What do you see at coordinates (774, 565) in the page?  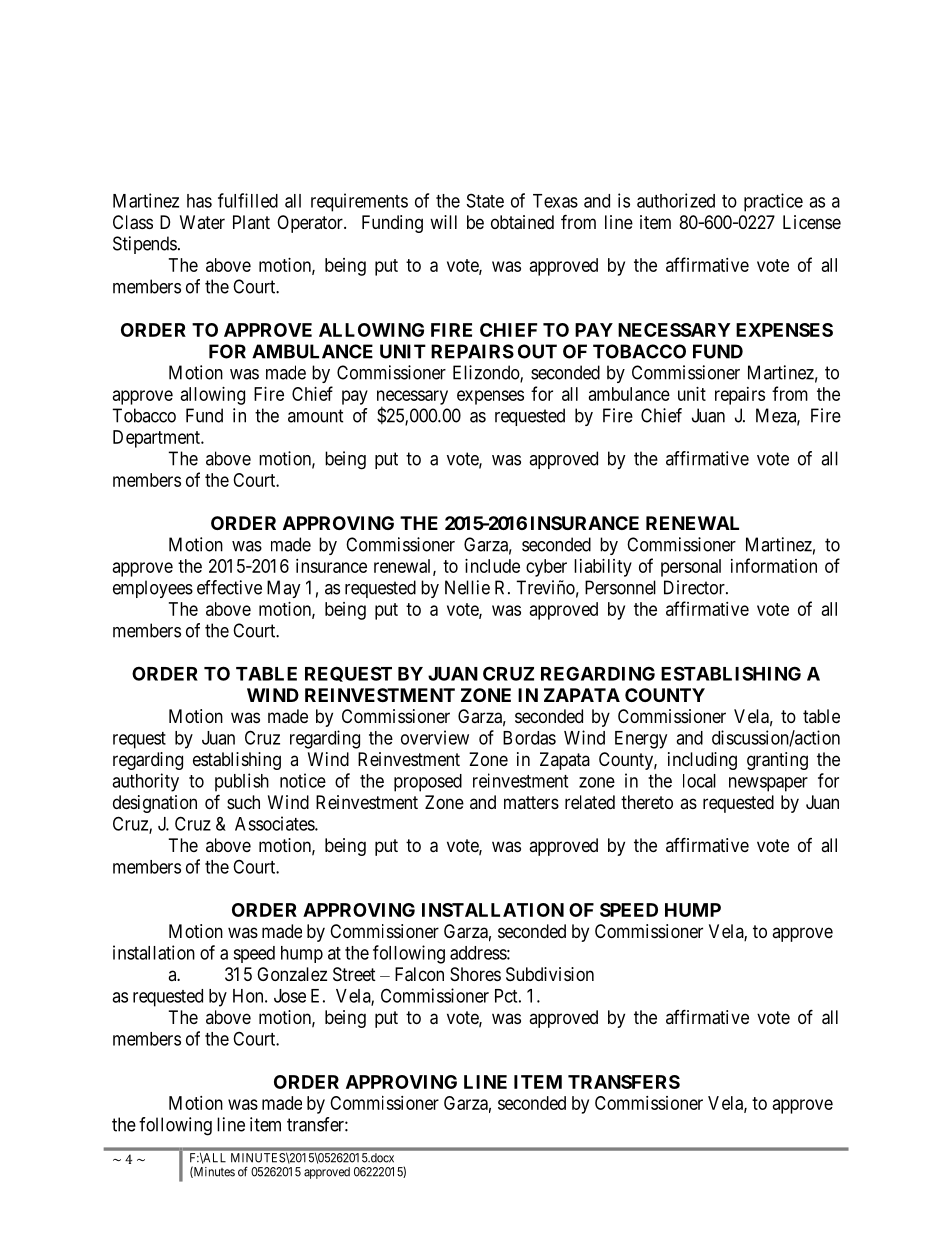 I see `information` at bounding box center [774, 565].
